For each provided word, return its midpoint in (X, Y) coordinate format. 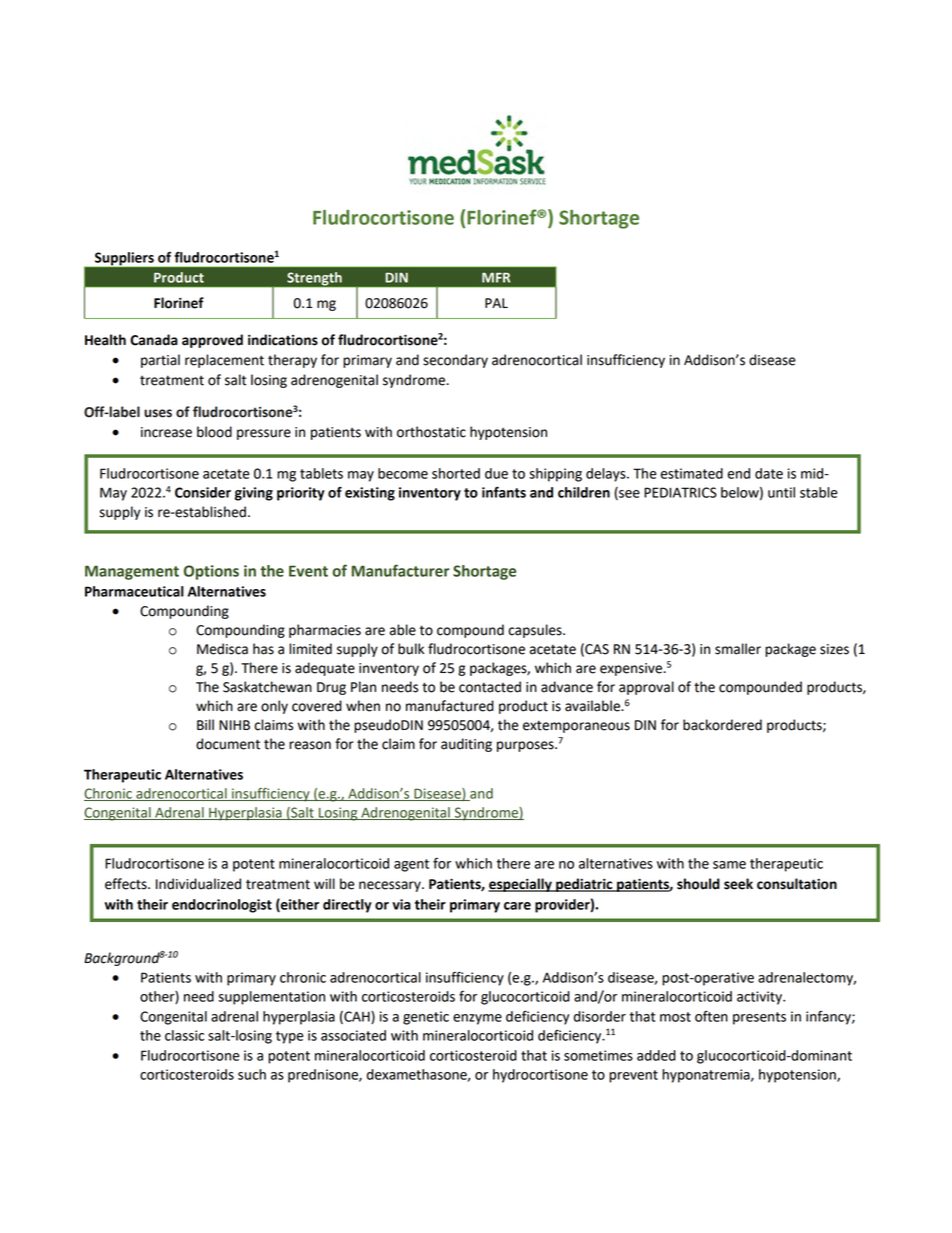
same (729, 865)
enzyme (477, 1019)
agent (411, 865)
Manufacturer (400, 570)
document (228, 744)
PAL (496, 303)
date (769, 473)
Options (211, 572)
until (781, 492)
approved (212, 341)
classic (184, 1035)
